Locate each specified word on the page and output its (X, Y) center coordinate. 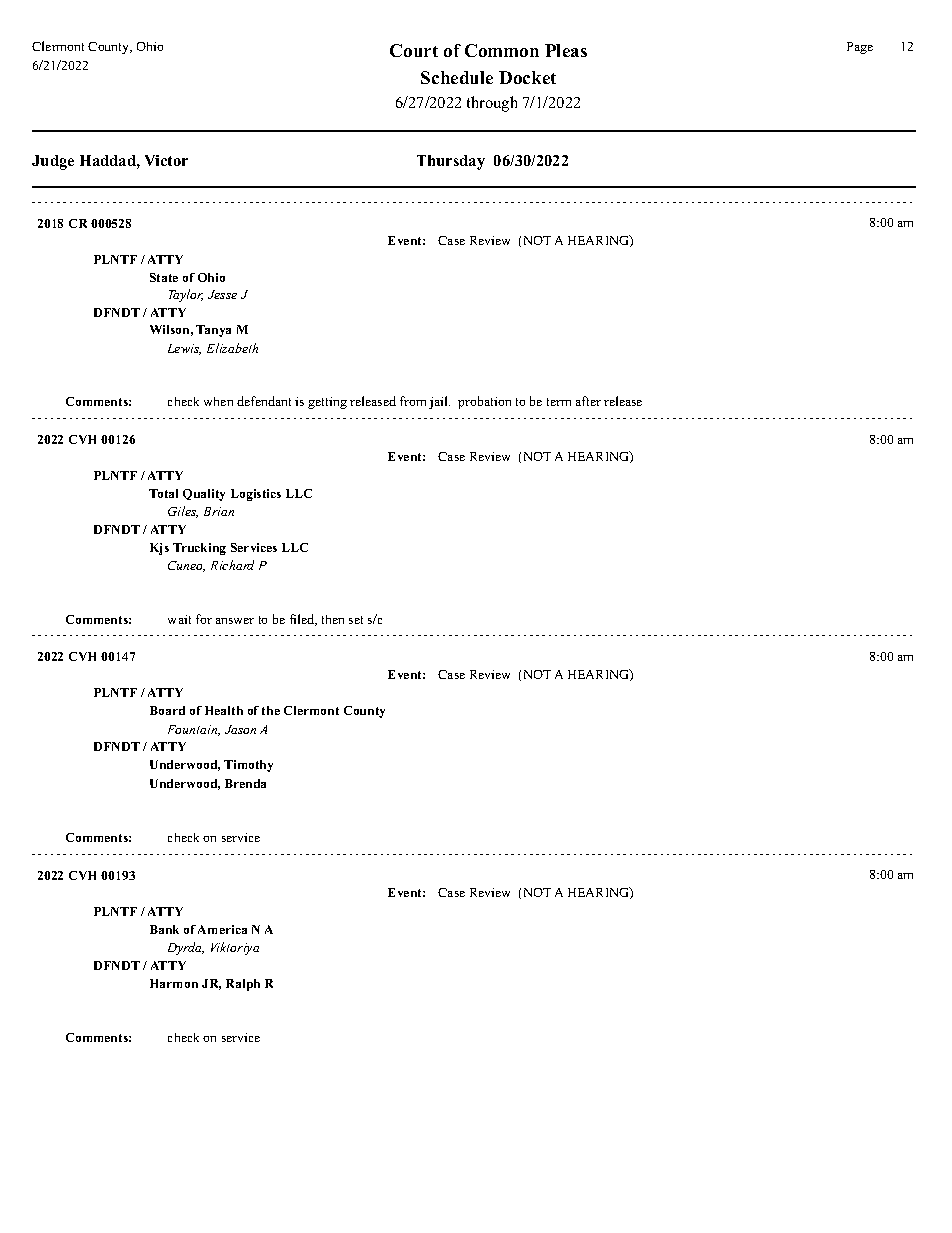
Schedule (457, 77)
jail (439, 402)
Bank (164, 929)
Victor (166, 160)
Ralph (243, 985)
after (588, 401)
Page (860, 48)
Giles (183, 512)
